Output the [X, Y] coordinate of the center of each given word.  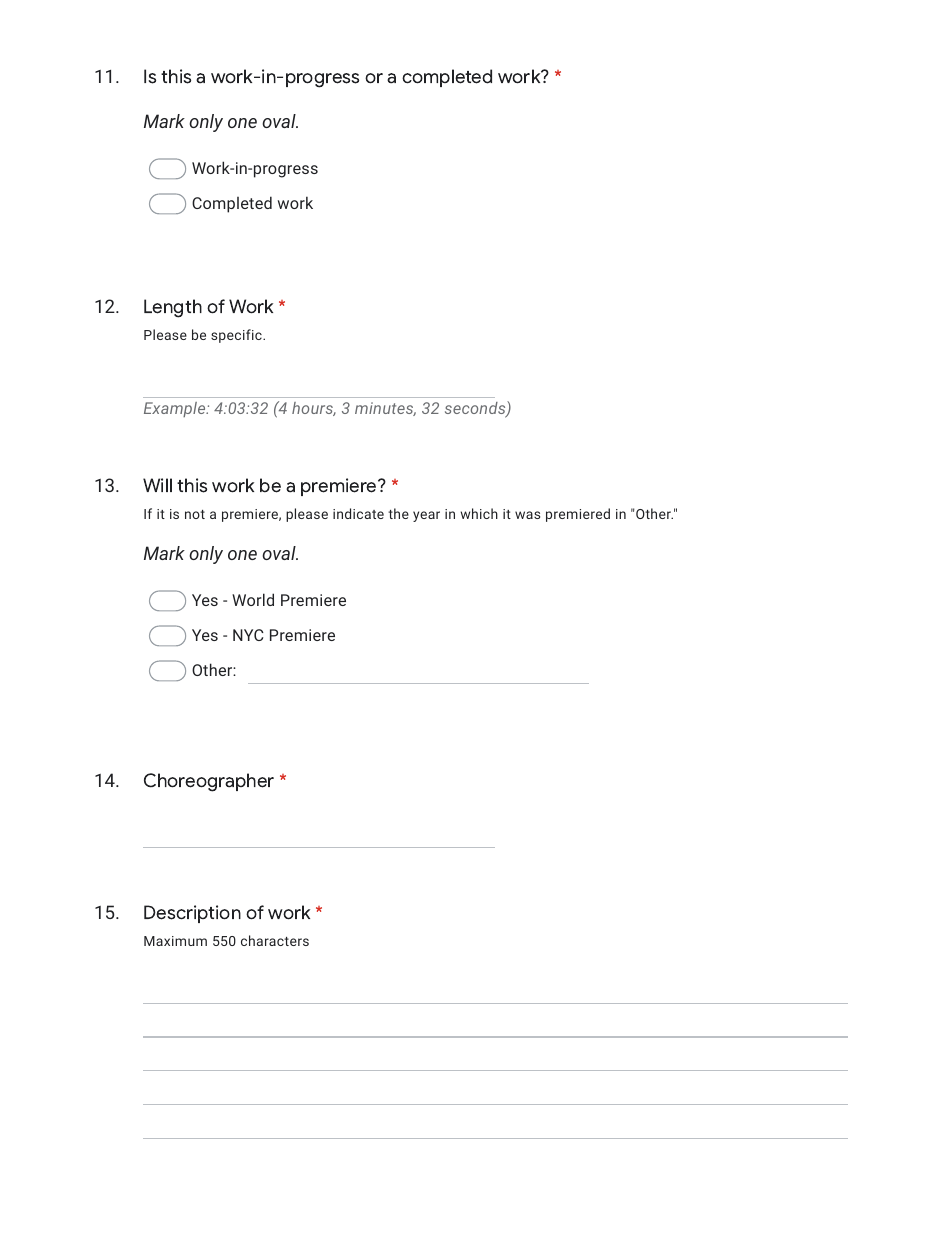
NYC [248, 635]
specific [237, 336]
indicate [358, 513]
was [527, 515]
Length [173, 308]
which [479, 513]
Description [192, 914]
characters [275, 940]
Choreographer [209, 782]
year [426, 516]
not [195, 514]
